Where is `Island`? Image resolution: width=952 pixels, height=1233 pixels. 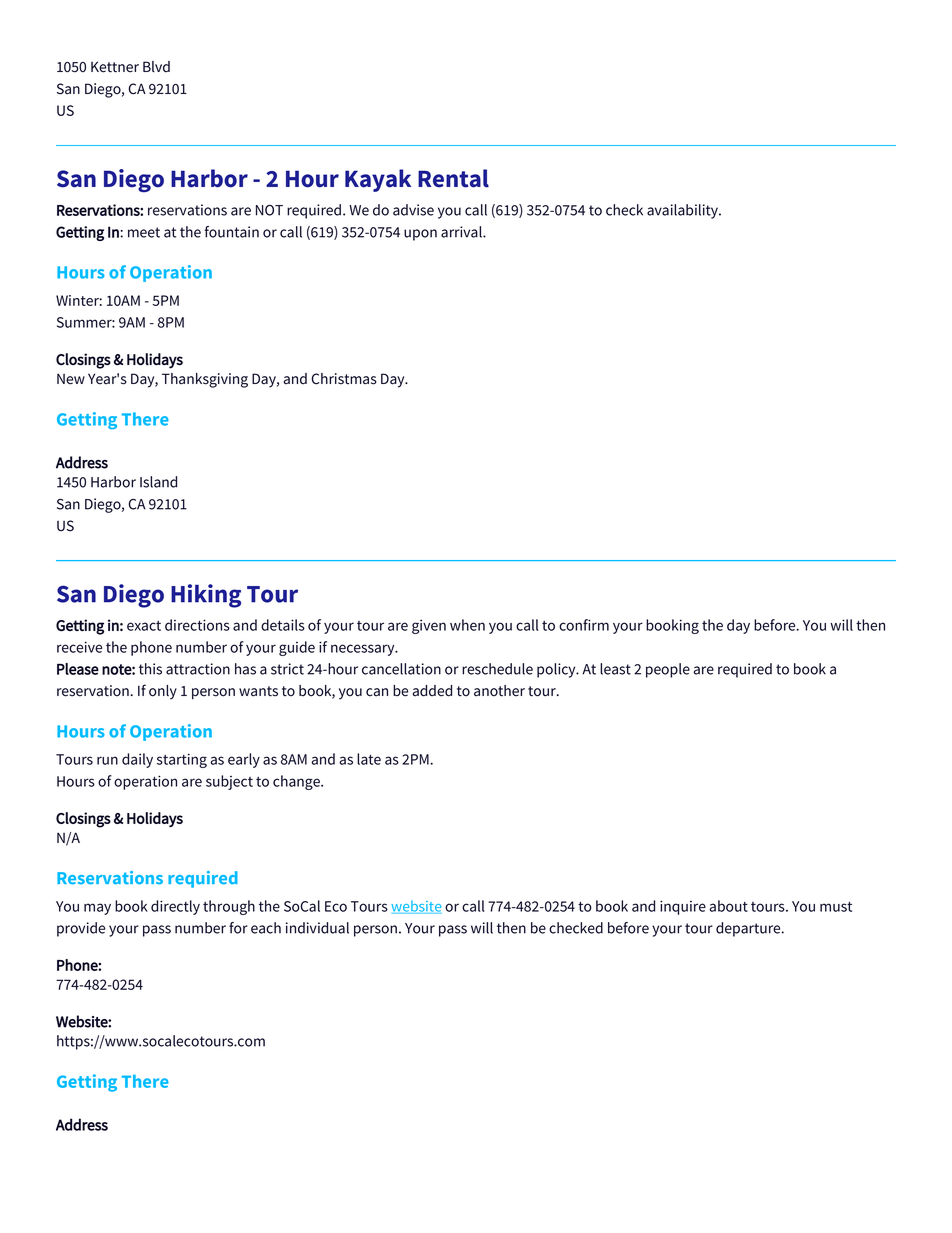
Island is located at coordinates (158, 482).
